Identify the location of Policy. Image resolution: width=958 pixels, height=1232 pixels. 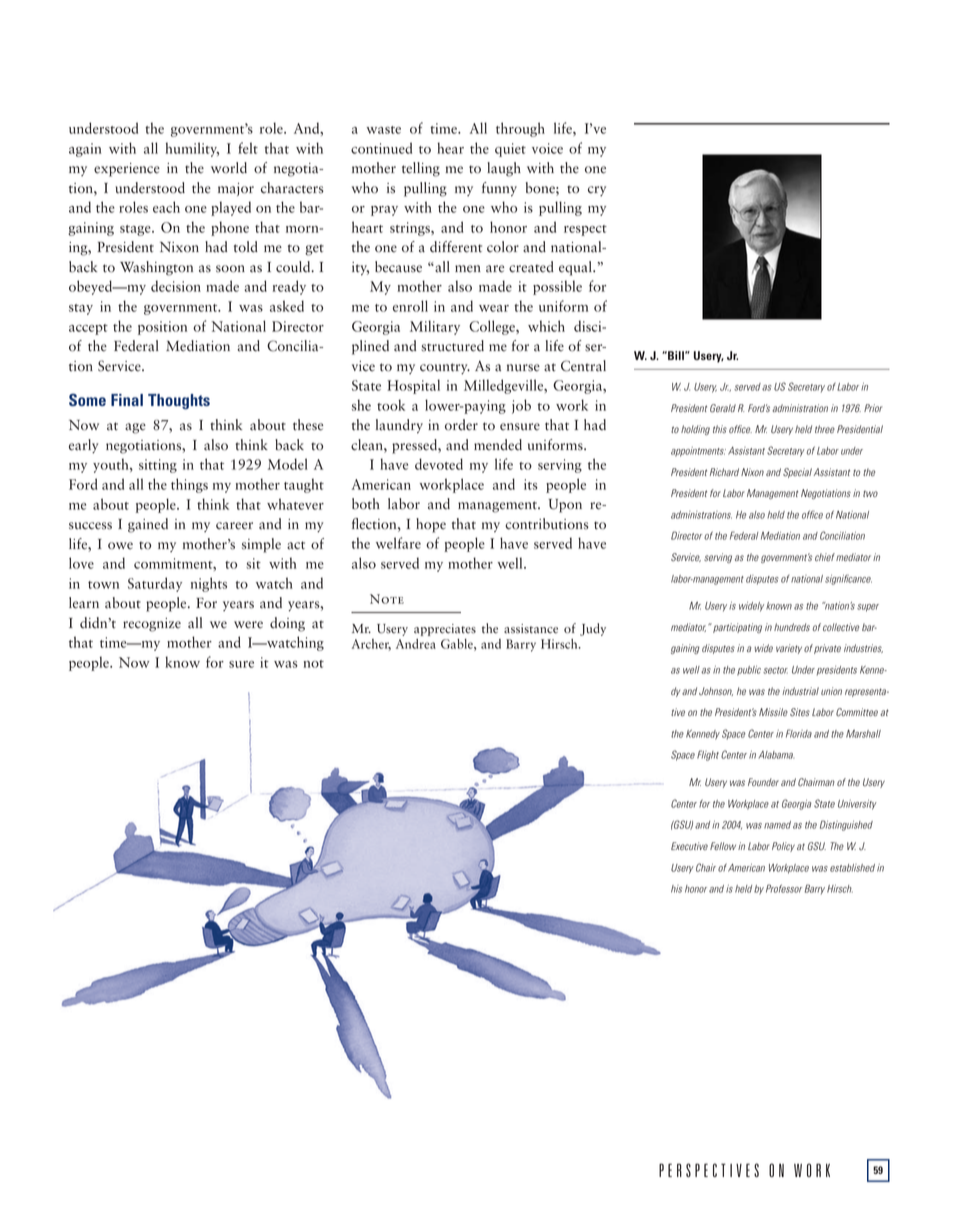
(783, 847).
